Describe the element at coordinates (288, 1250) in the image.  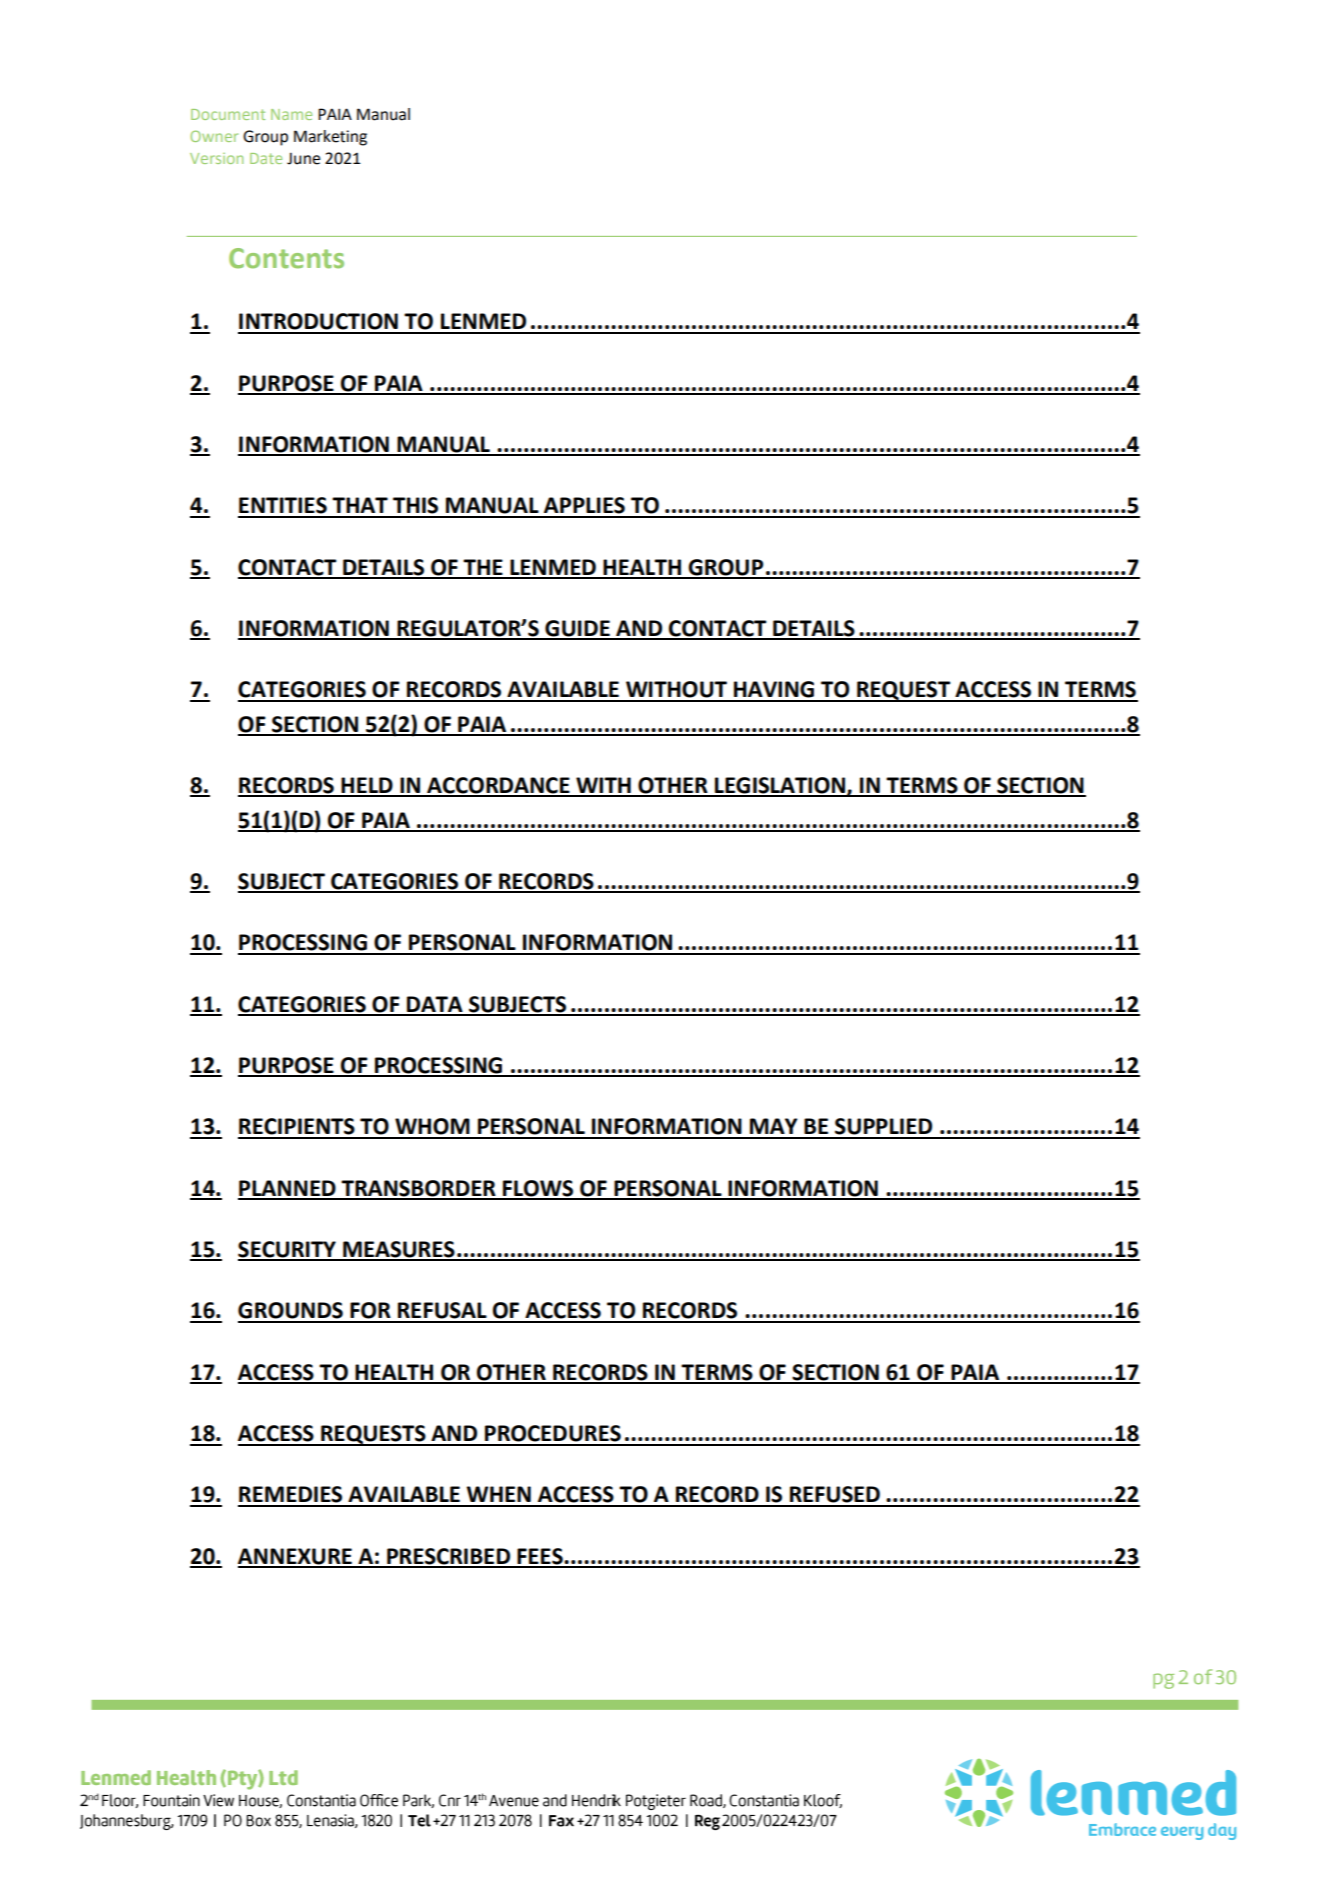
I see `SECURITY` at that location.
